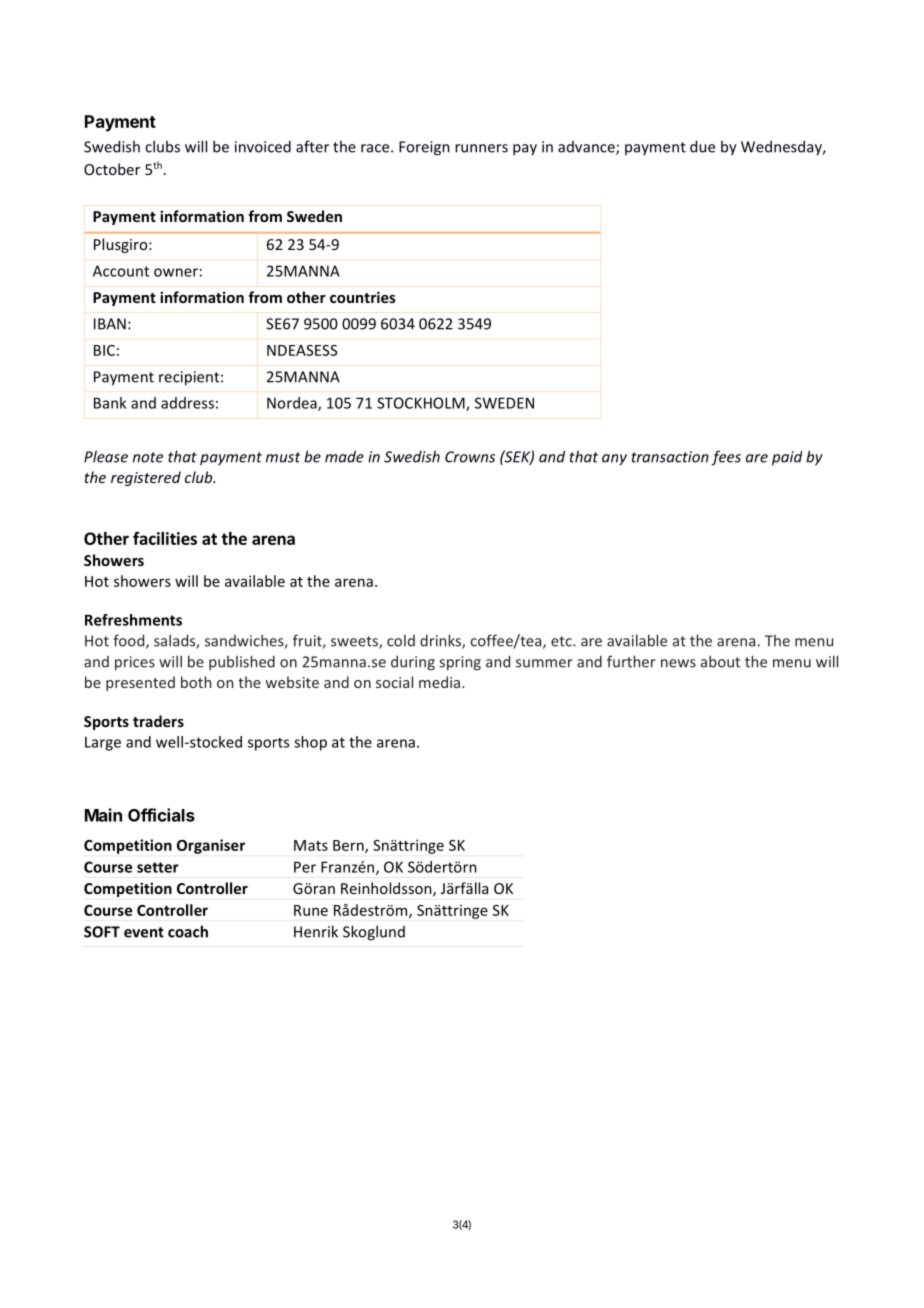 The width and height of the screenshot is (924, 1308). Describe the element at coordinates (702, 146) in the screenshot. I see `due` at that location.
